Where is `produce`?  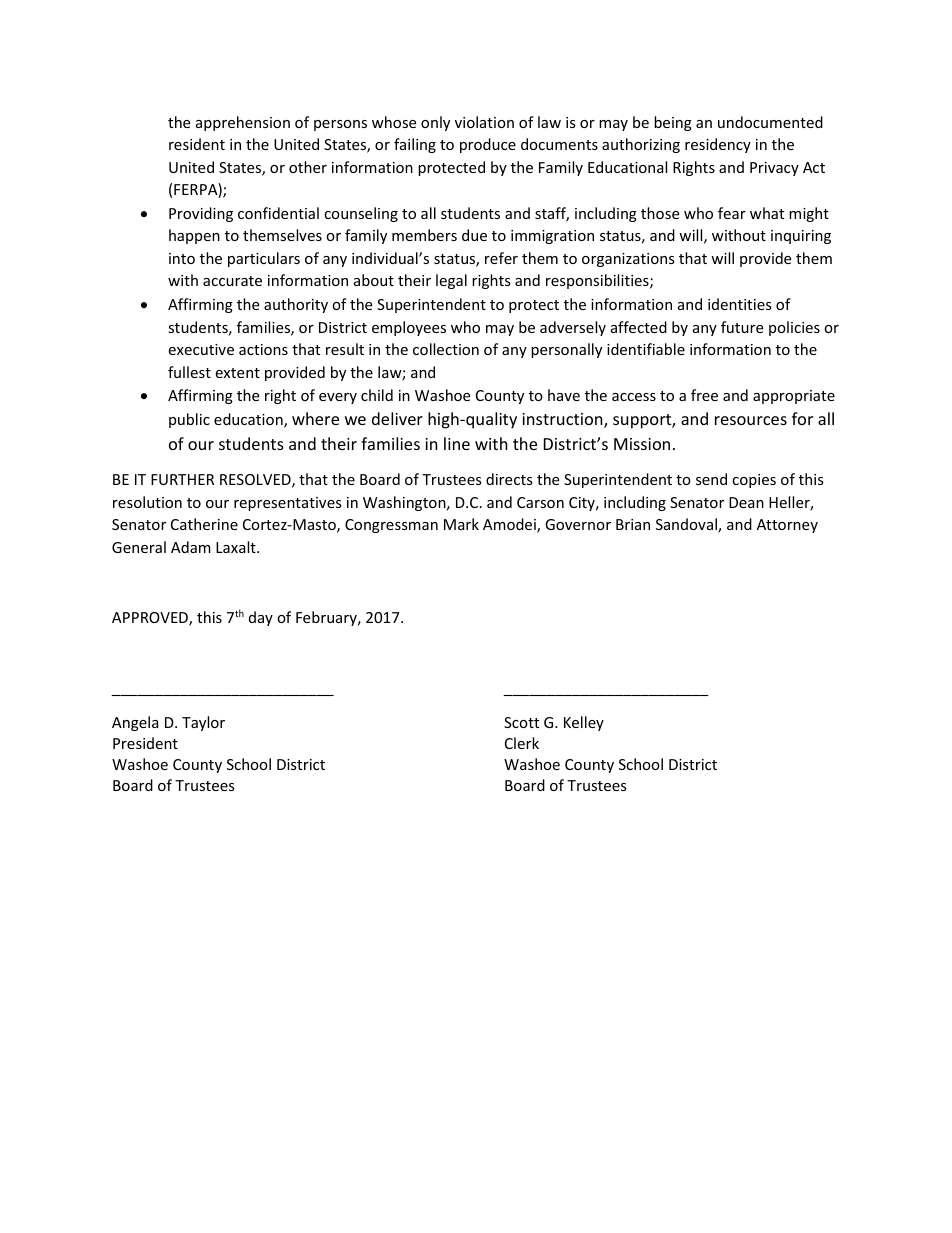
produce is located at coordinates (488, 145).
